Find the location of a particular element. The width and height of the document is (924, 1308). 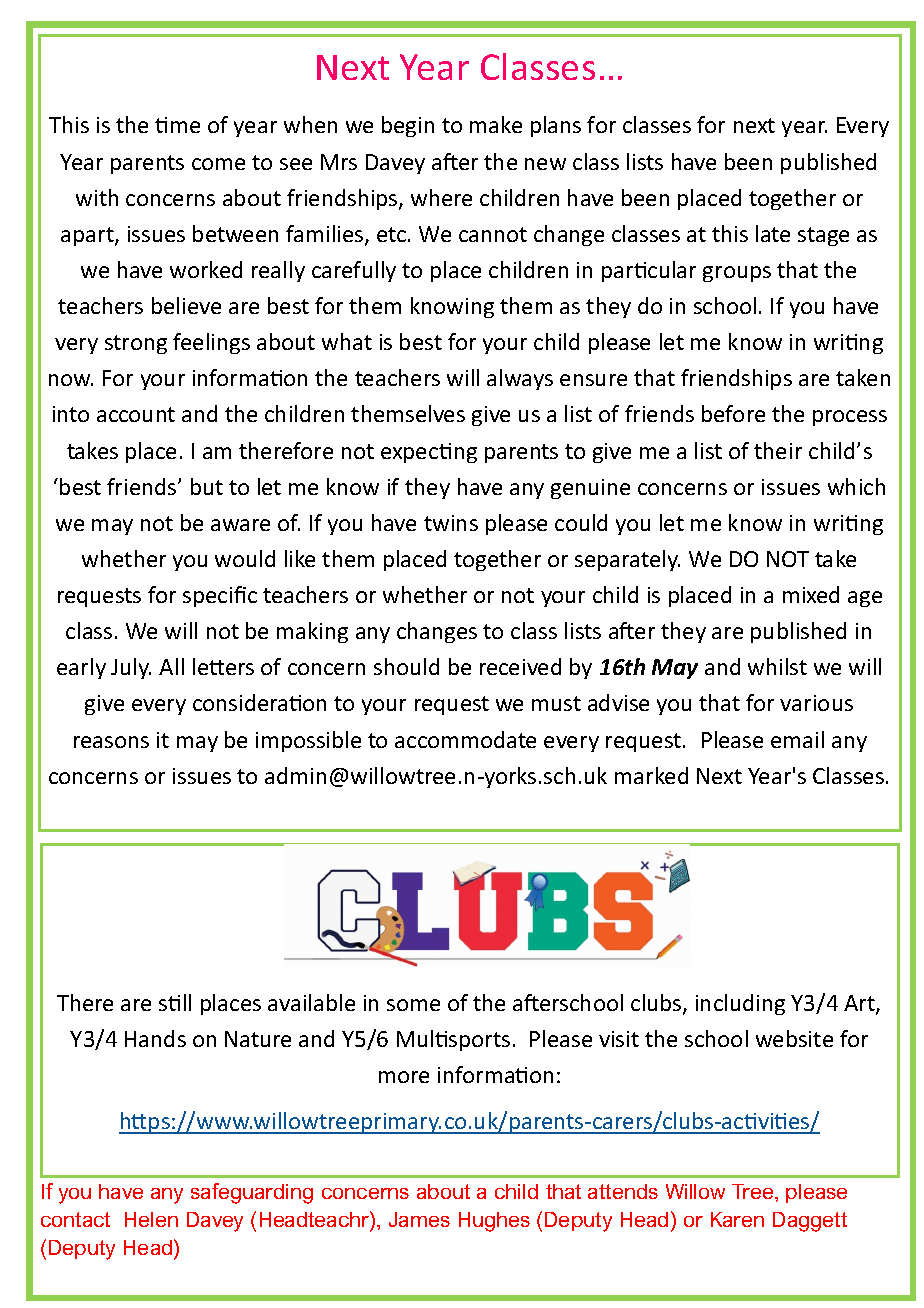

time is located at coordinates (177, 125).
